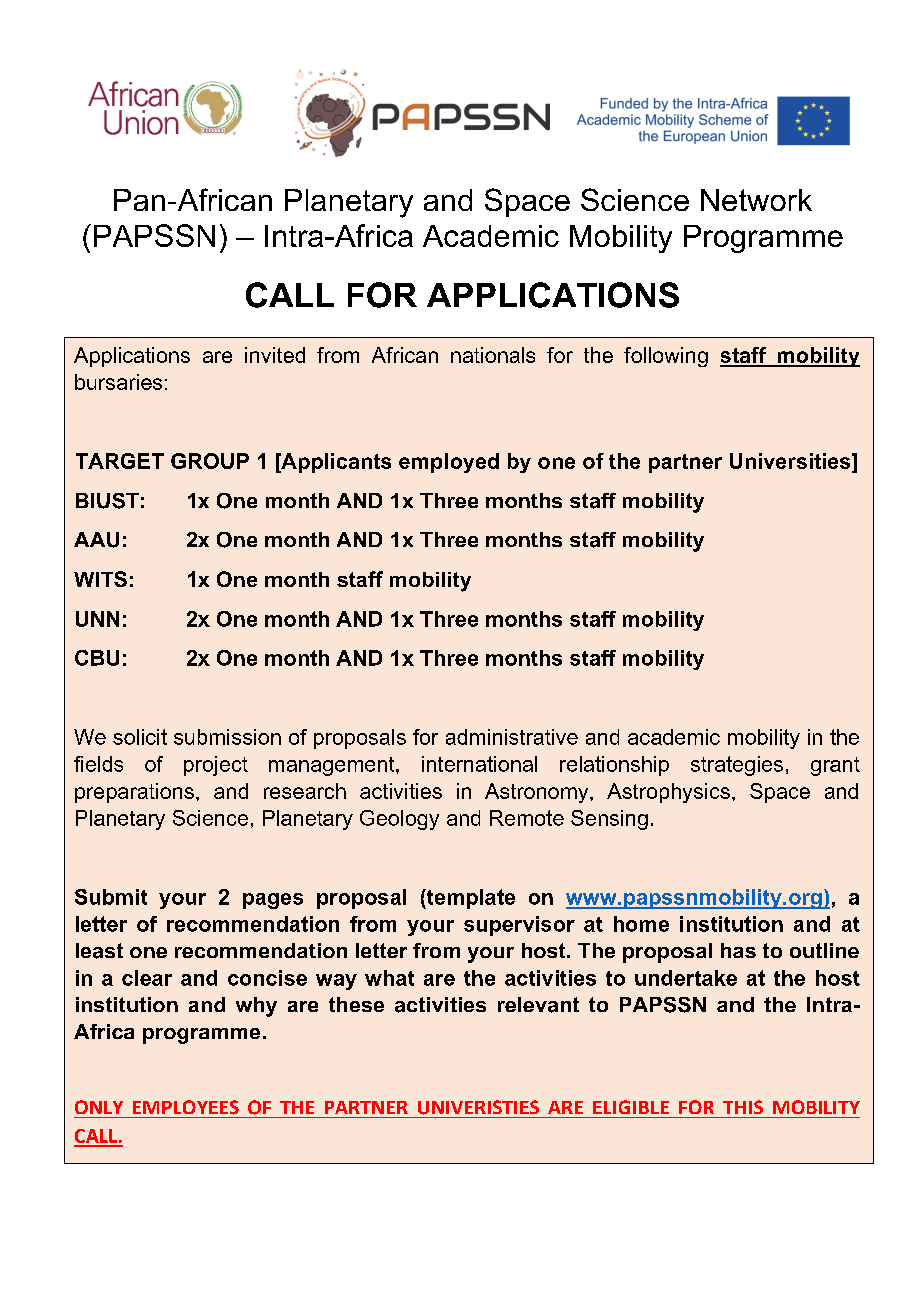 The height and width of the screenshot is (1308, 924). I want to click on EMPLOYEES, so click(186, 1107).
